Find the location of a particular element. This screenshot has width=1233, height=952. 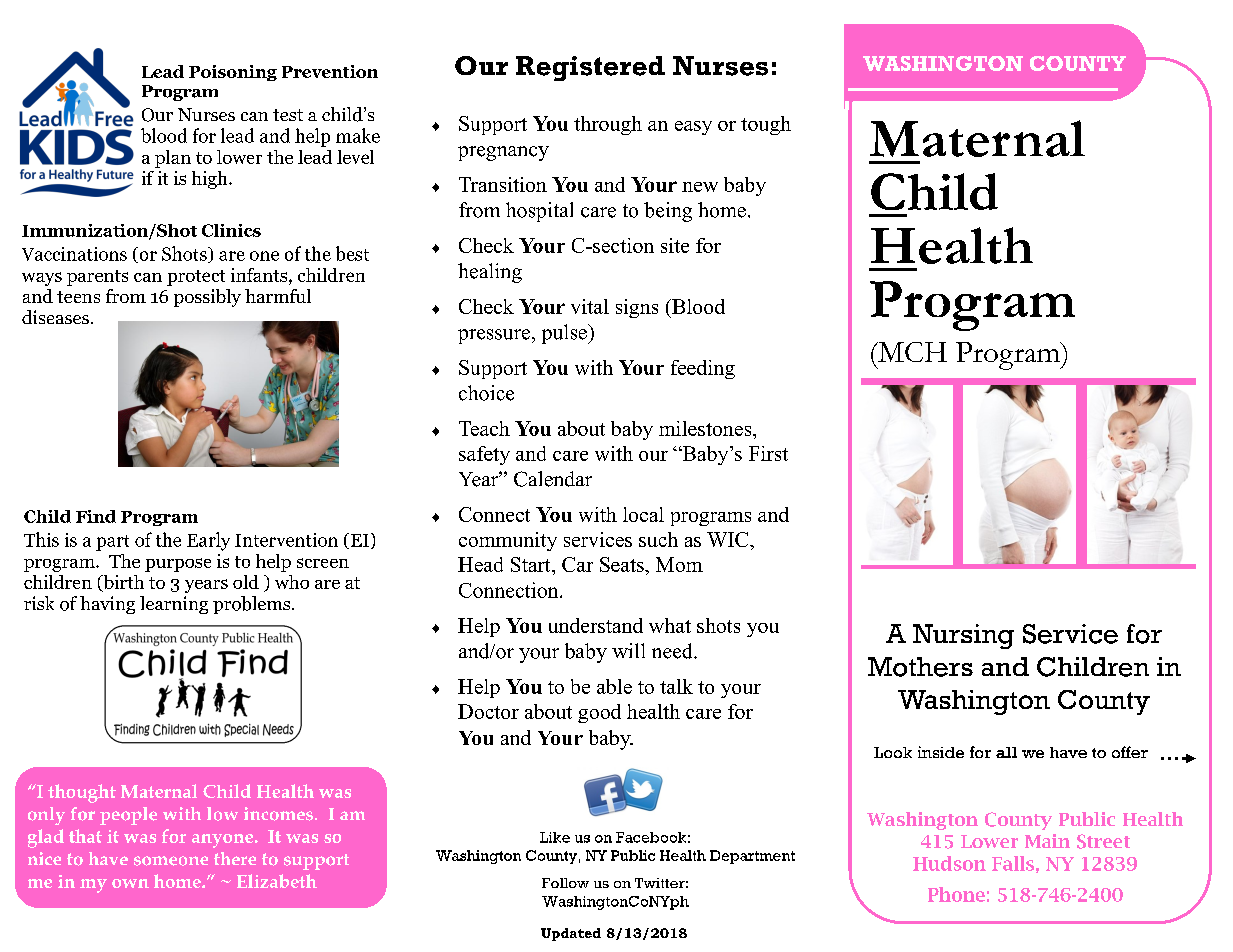

Registered is located at coordinates (590, 68).
